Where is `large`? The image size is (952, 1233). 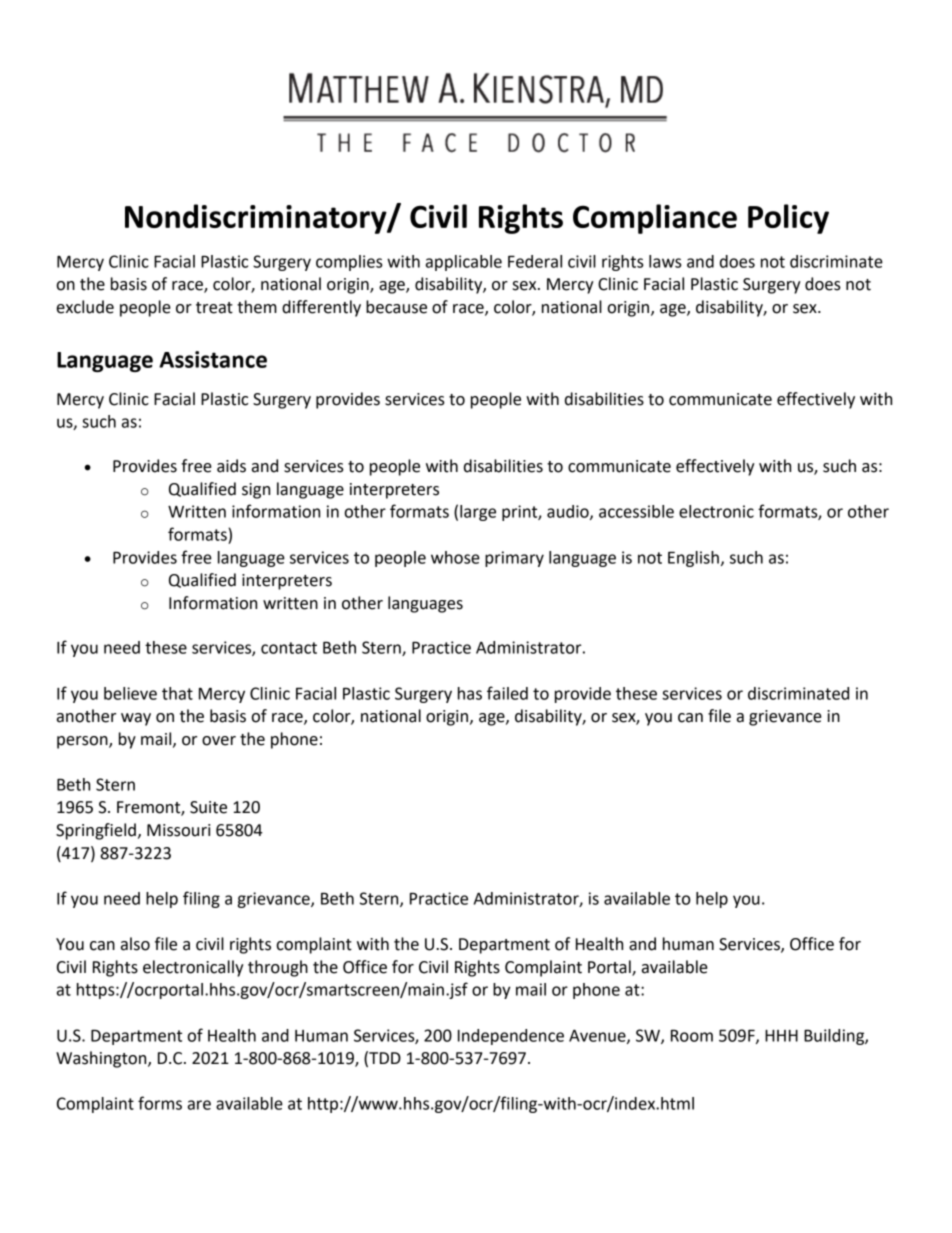 large is located at coordinates (478, 513).
